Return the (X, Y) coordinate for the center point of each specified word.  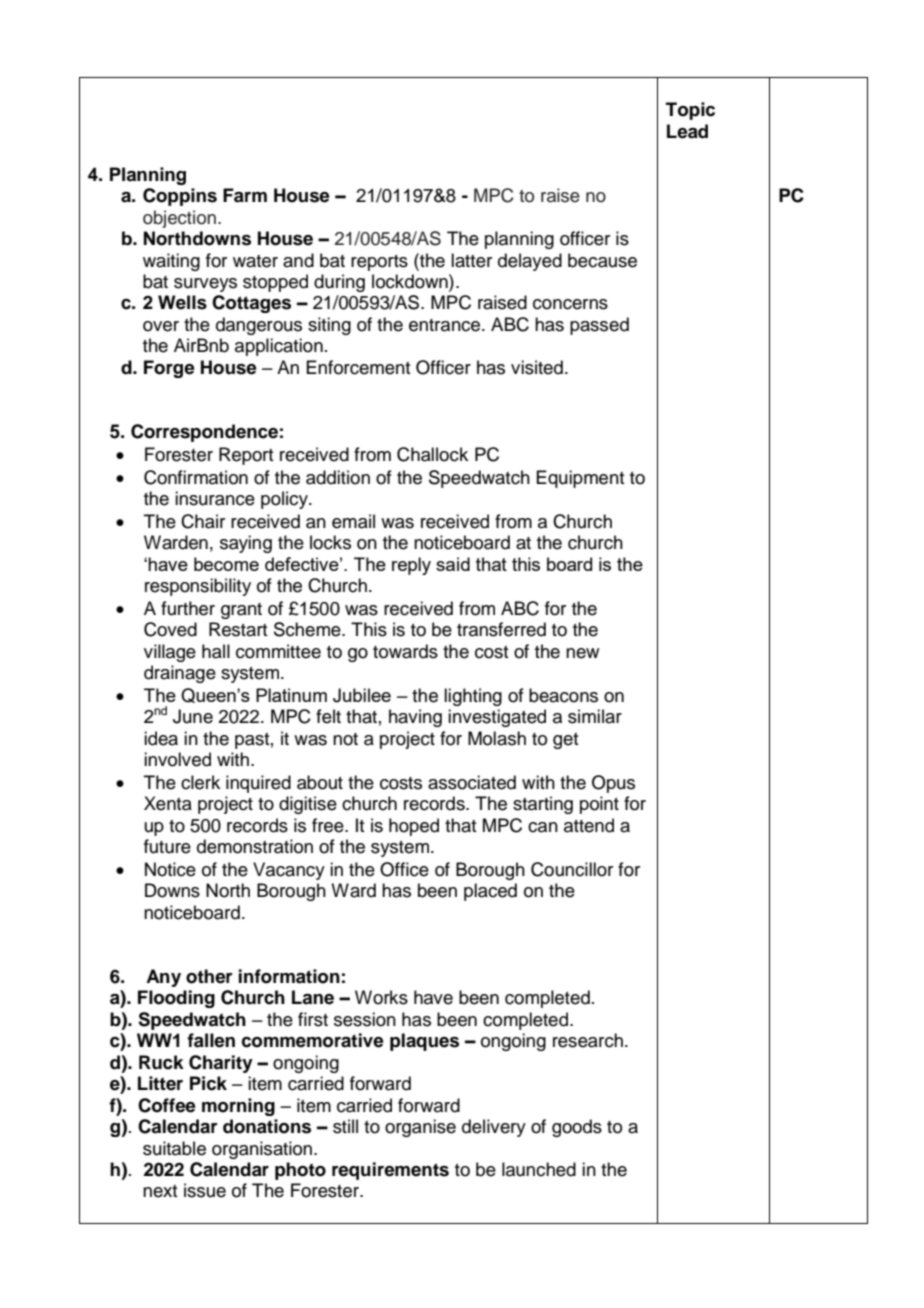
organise (420, 1128)
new (582, 653)
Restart (238, 629)
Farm (245, 195)
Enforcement (358, 367)
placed (490, 892)
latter (471, 260)
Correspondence (204, 433)
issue (205, 1190)
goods (577, 1128)
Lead (687, 131)
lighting (473, 697)
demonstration (255, 846)
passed (599, 326)
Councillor (572, 869)
